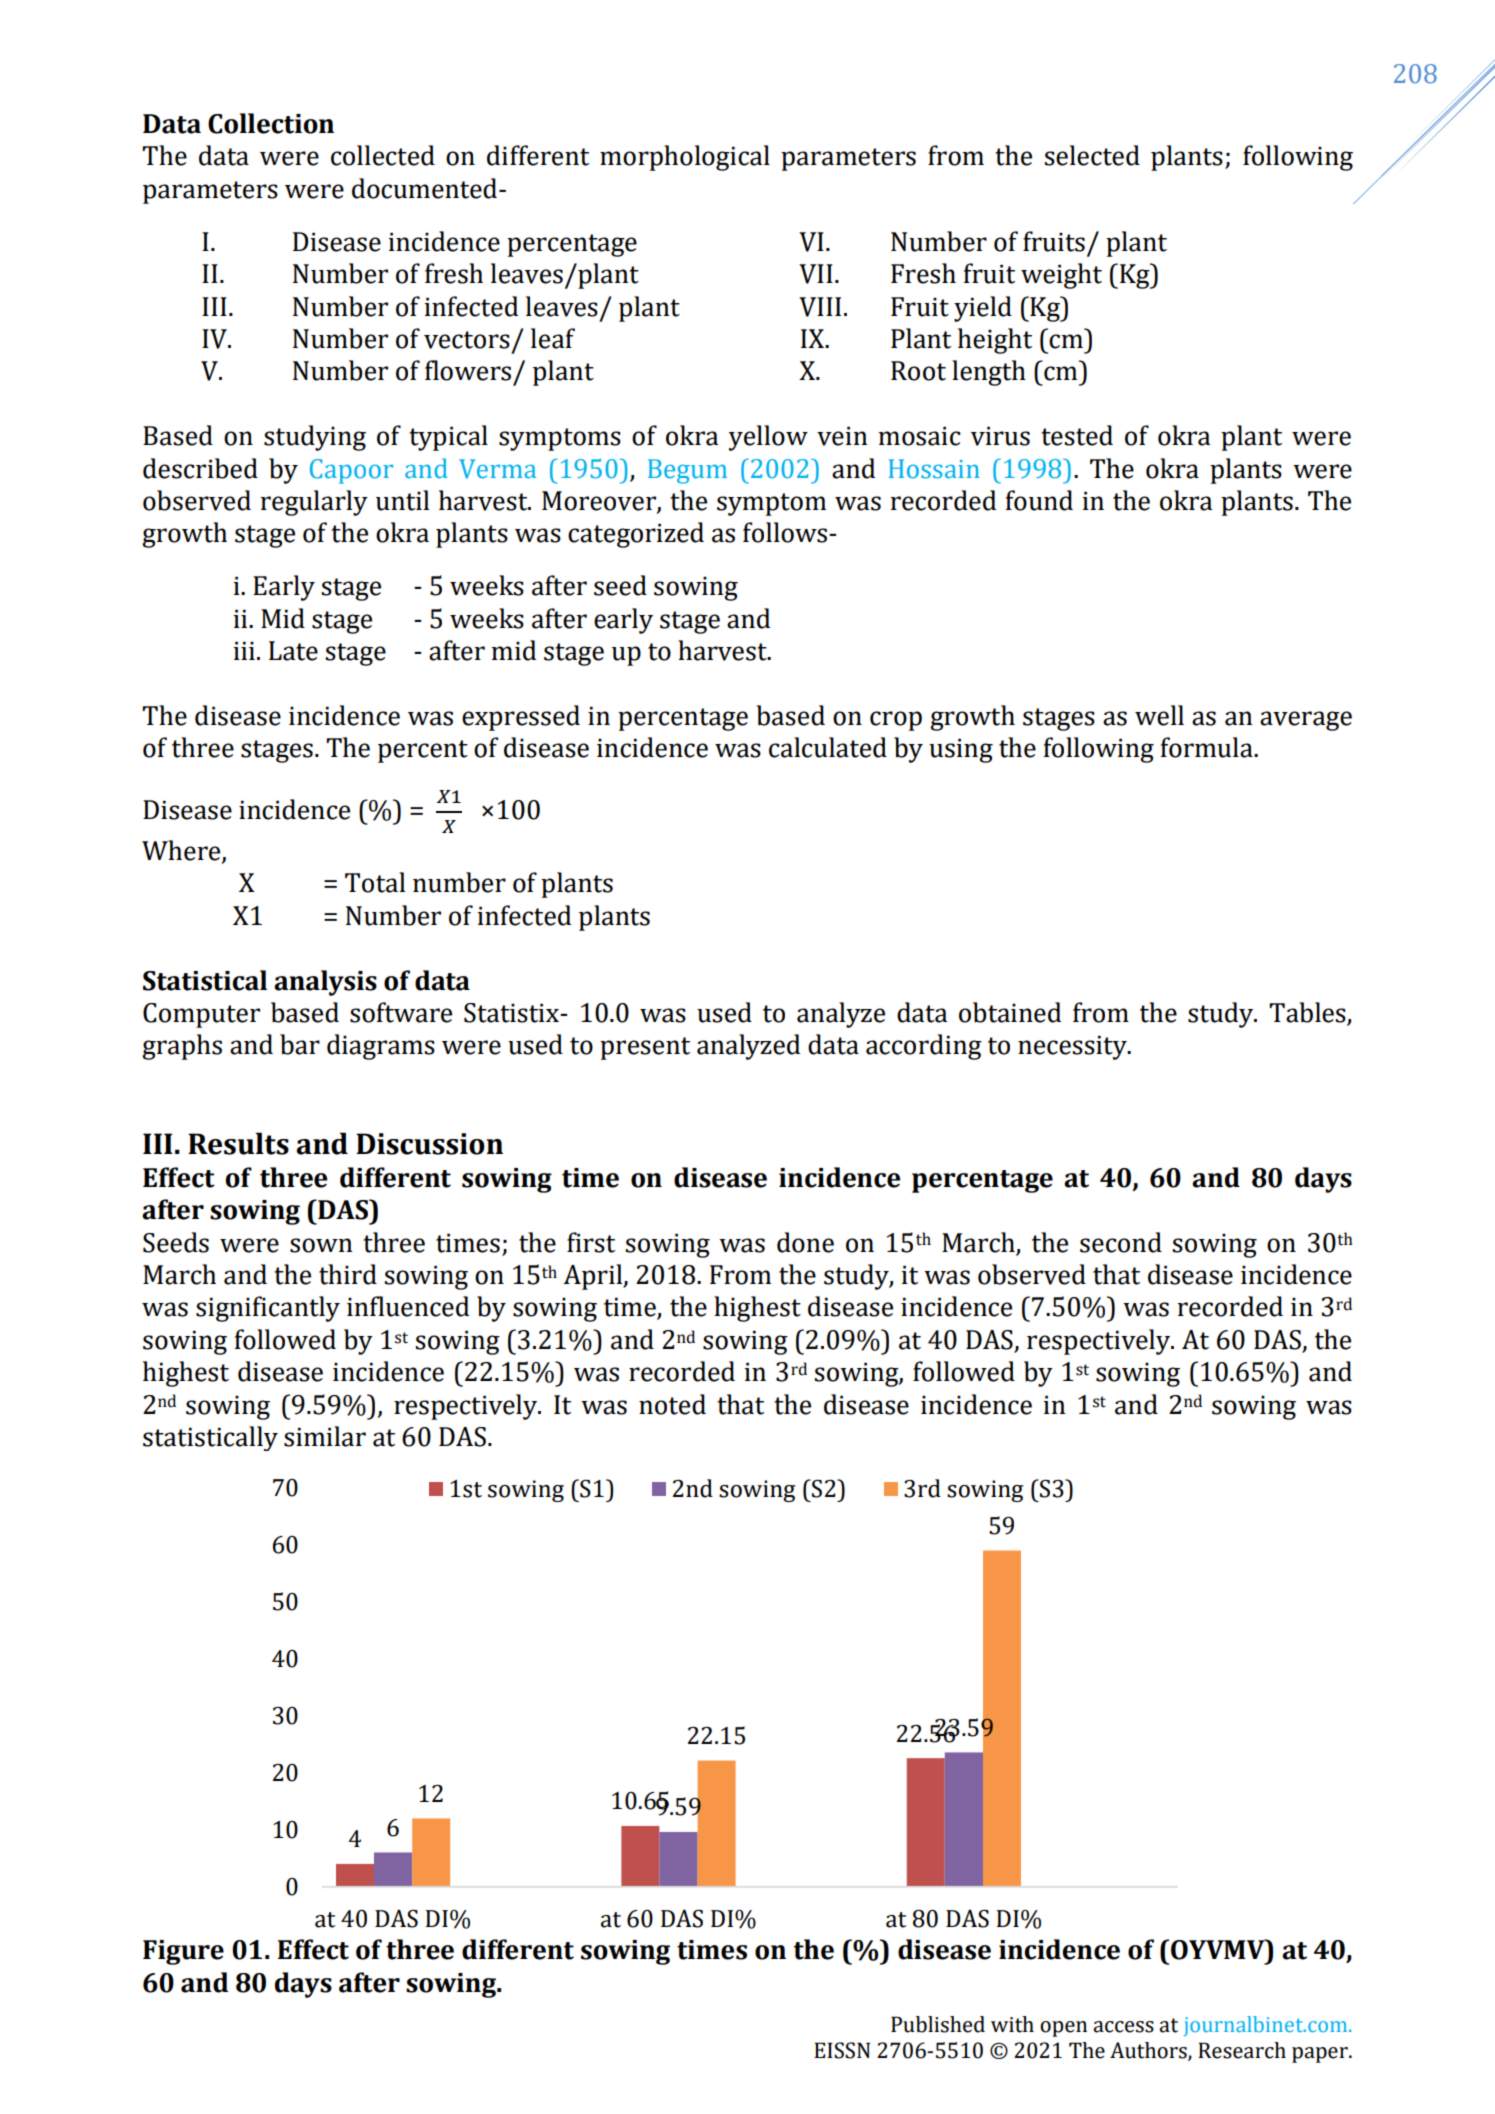 The image size is (1495, 2114). I want to click on Figure, so click(183, 1952).
